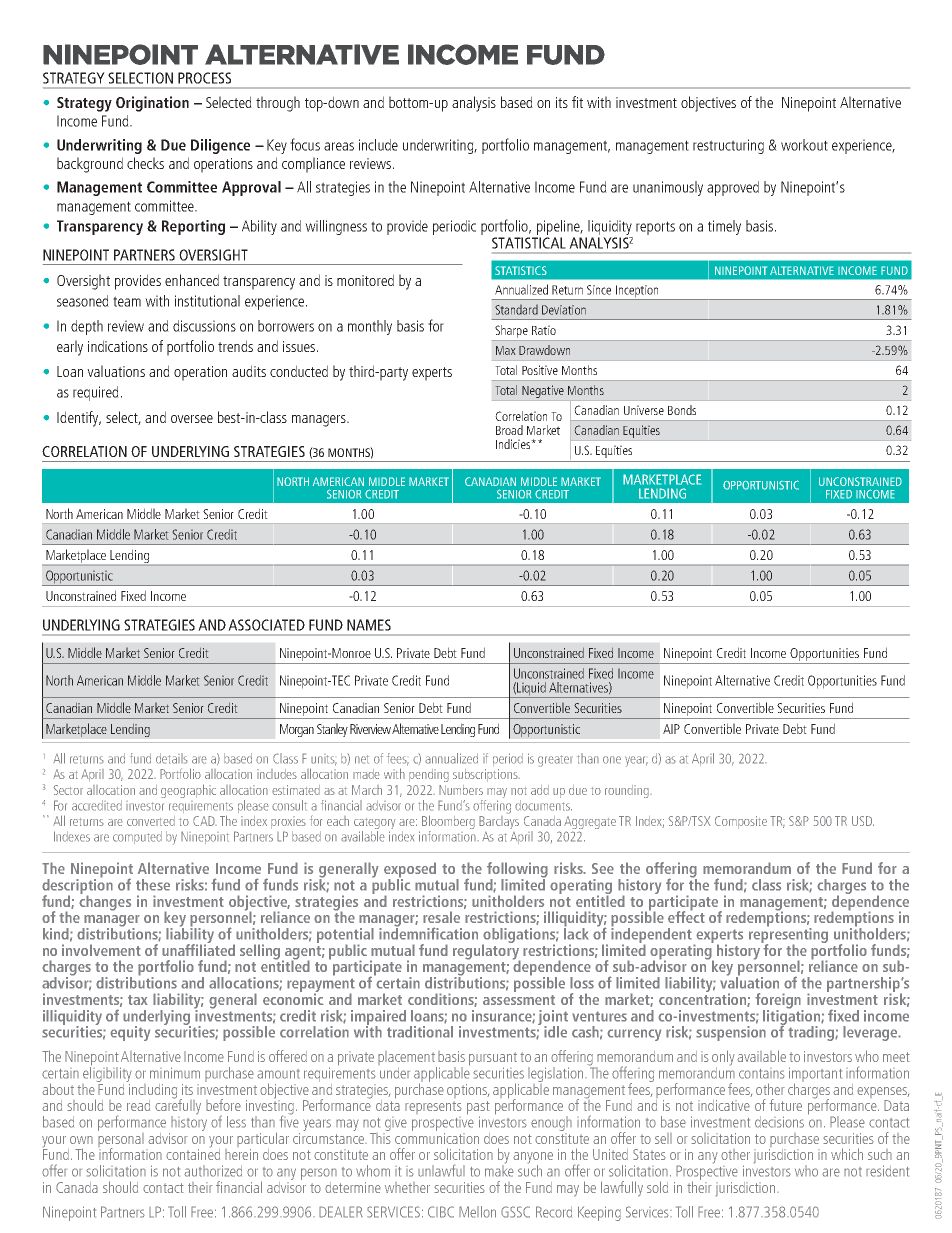 This screenshot has height=1233, width=952. What do you see at coordinates (152, 104) in the screenshot?
I see `Origination` at bounding box center [152, 104].
